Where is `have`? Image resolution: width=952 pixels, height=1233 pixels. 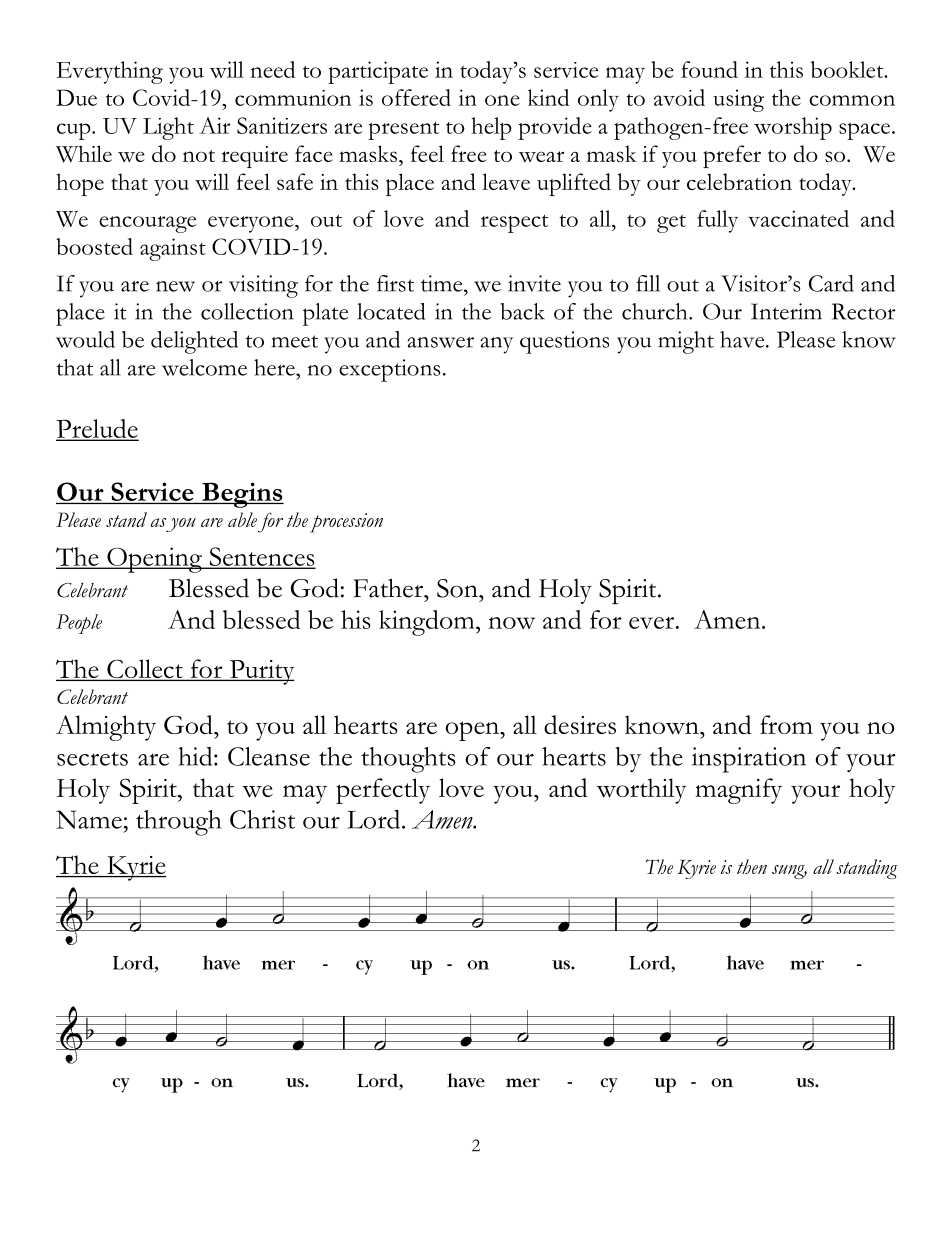 have is located at coordinates (743, 339).
